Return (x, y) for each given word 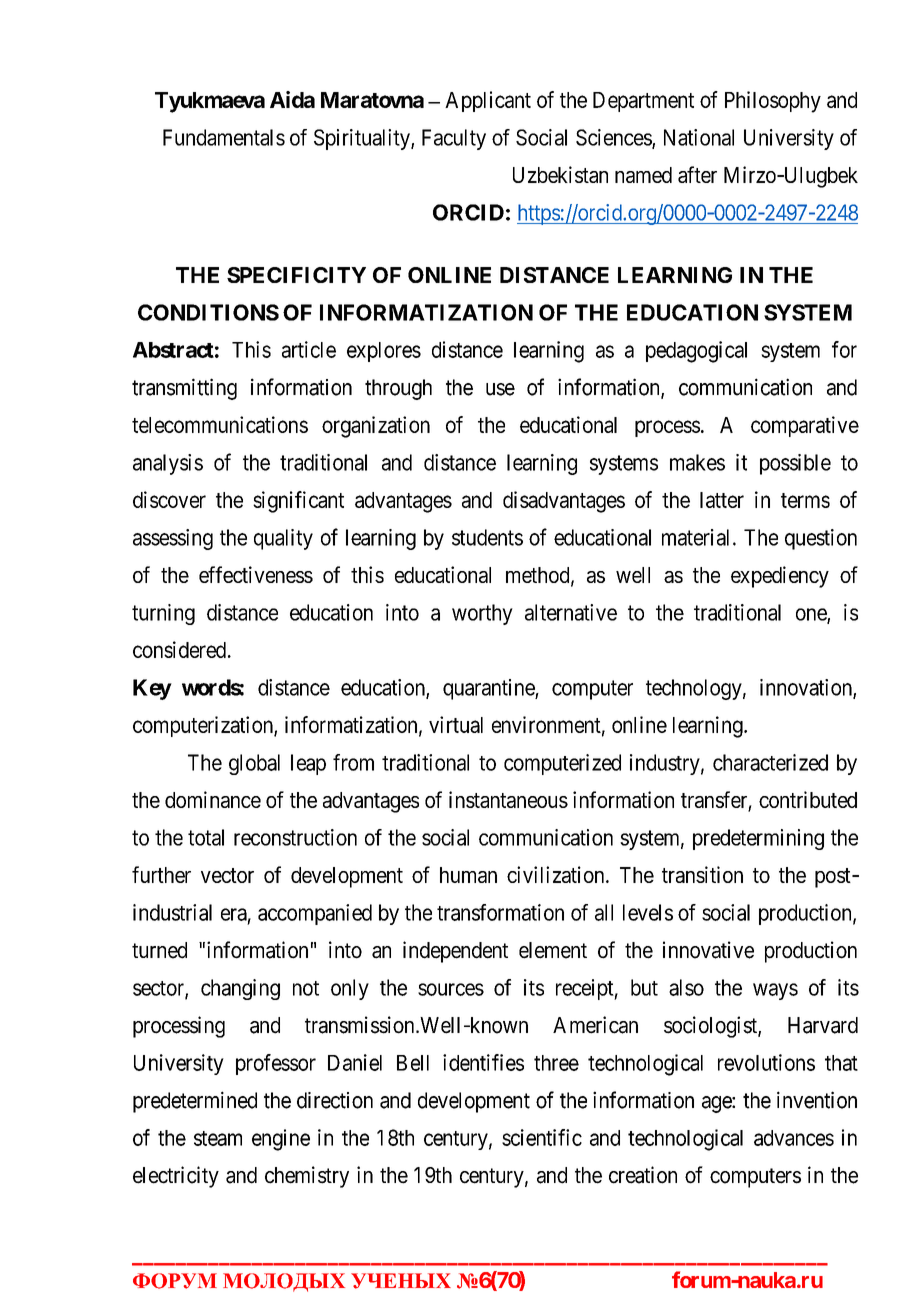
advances (794, 1138)
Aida (292, 99)
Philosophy (773, 102)
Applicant (488, 101)
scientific (542, 1137)
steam (218, 1138)
